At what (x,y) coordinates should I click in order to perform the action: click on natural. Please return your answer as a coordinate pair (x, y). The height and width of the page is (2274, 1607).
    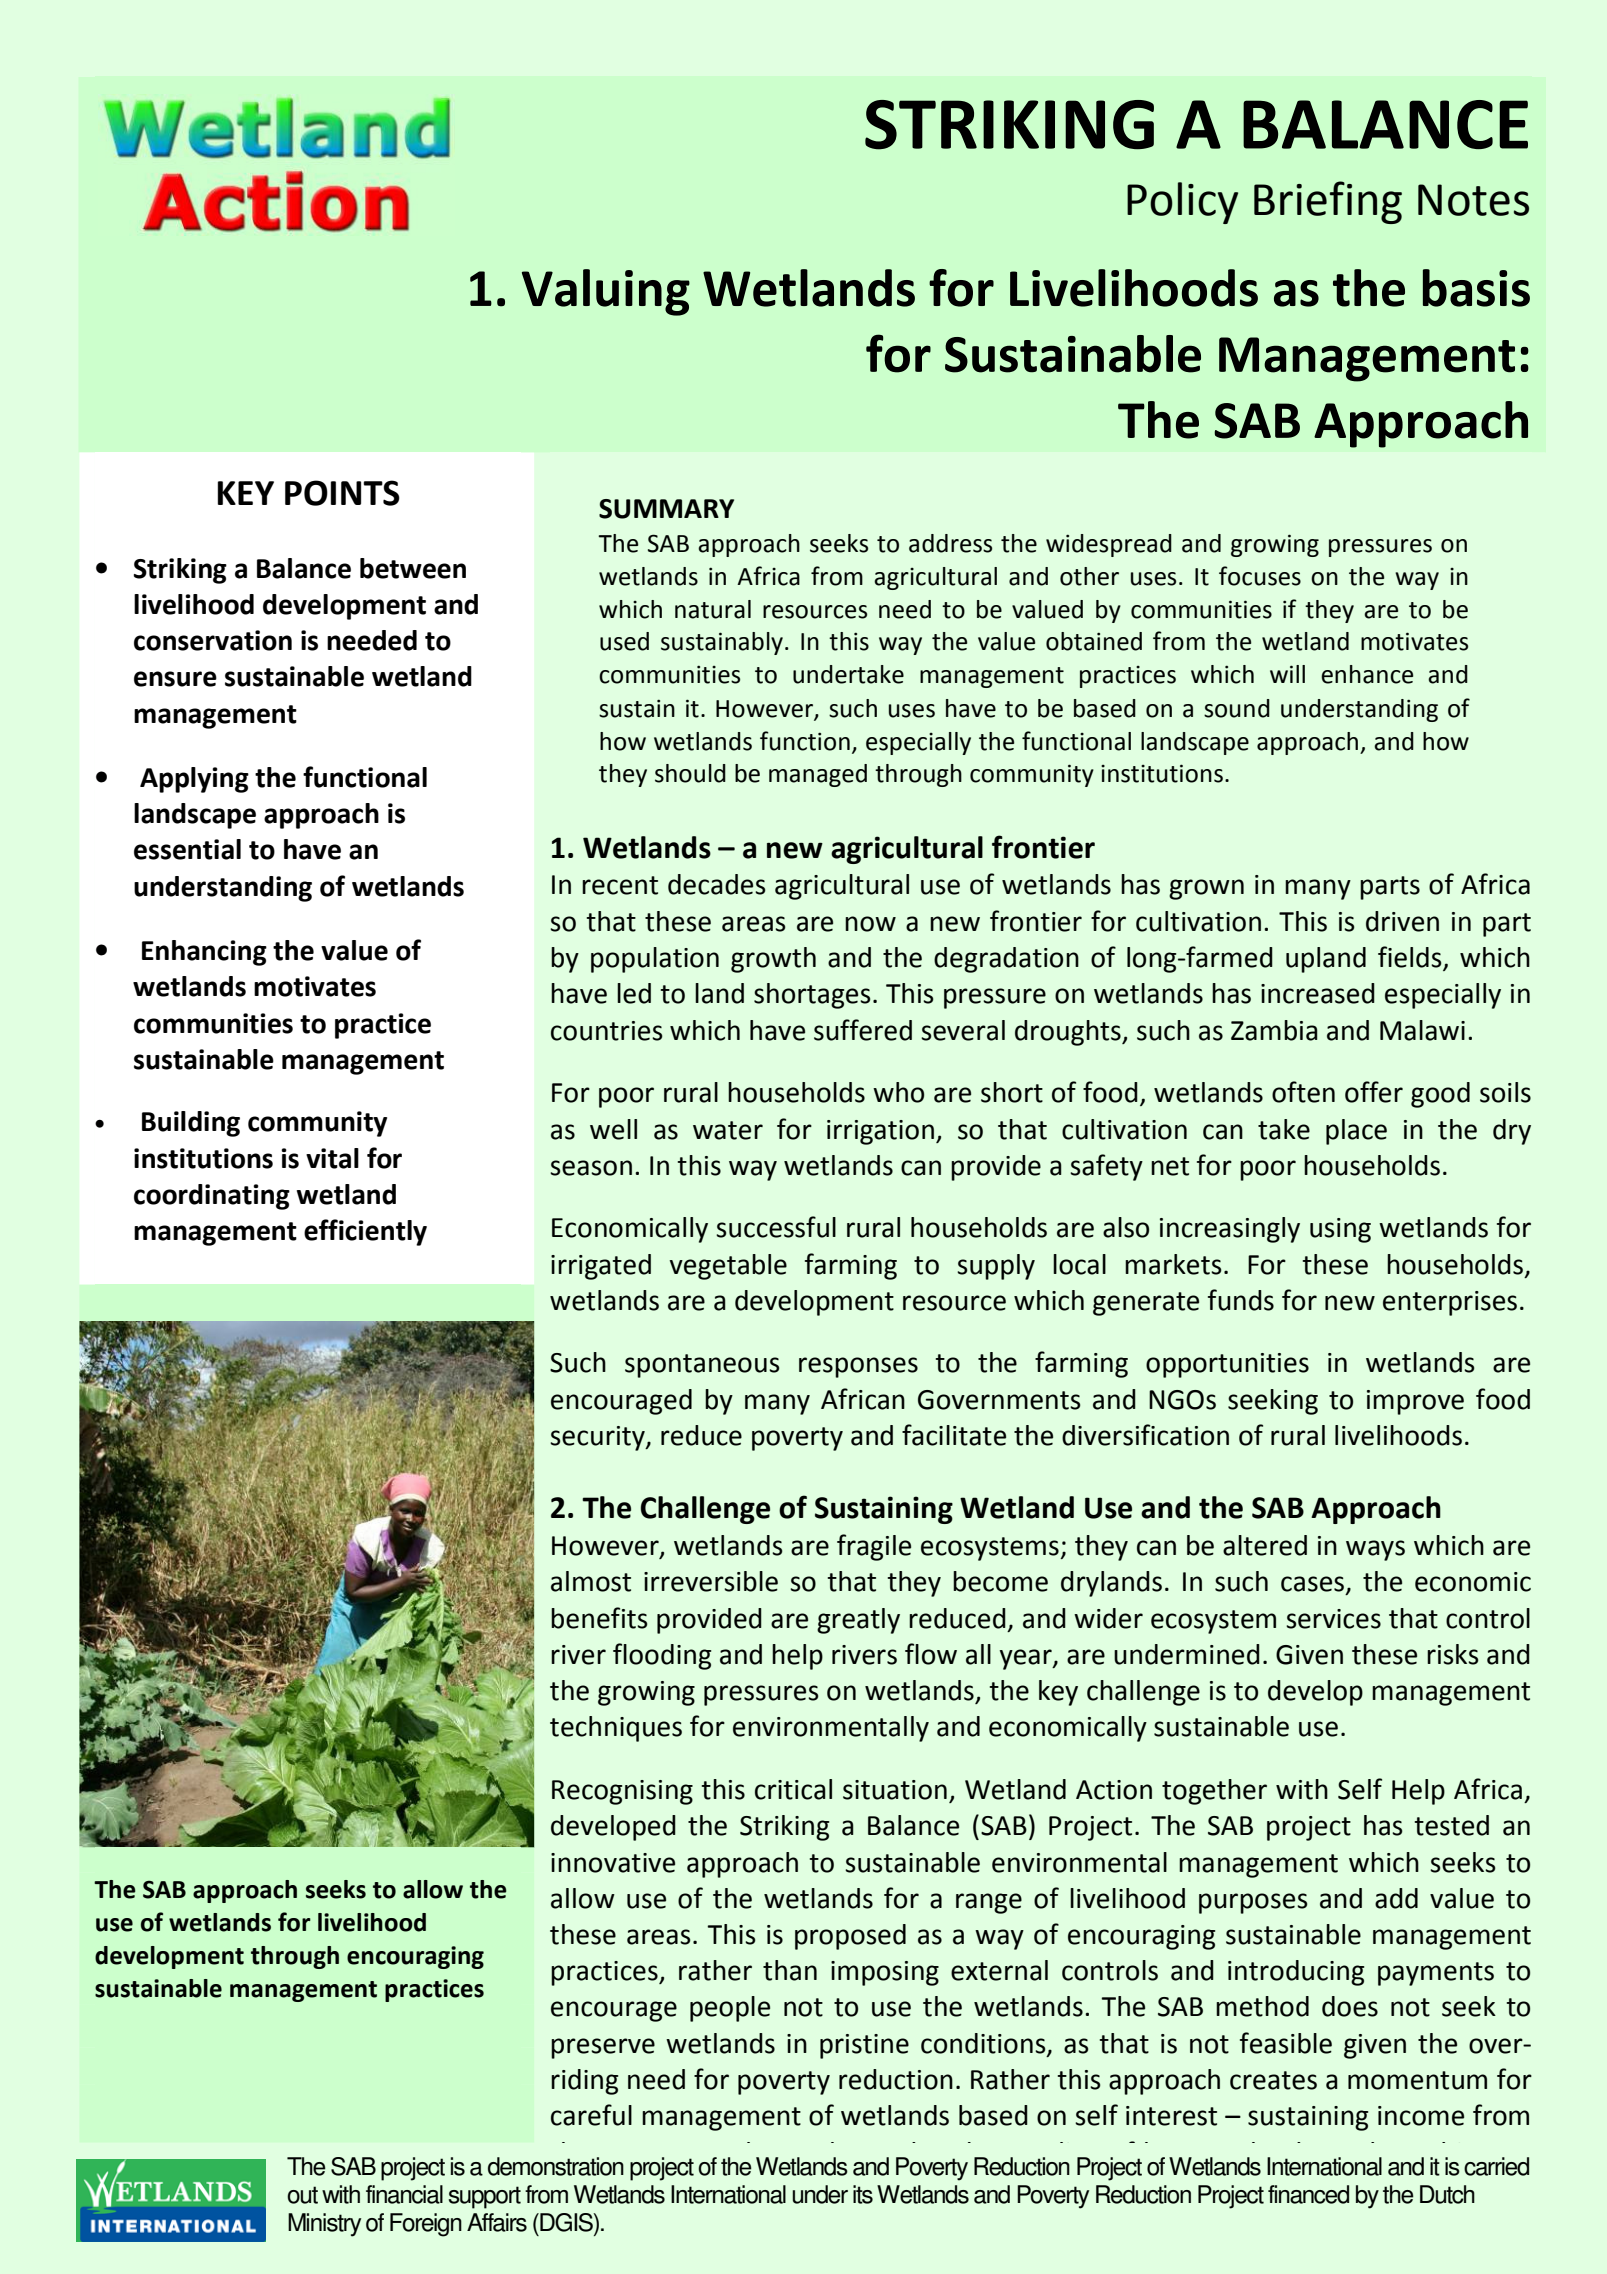
    Looking at the image, I should click on (713, 609).
